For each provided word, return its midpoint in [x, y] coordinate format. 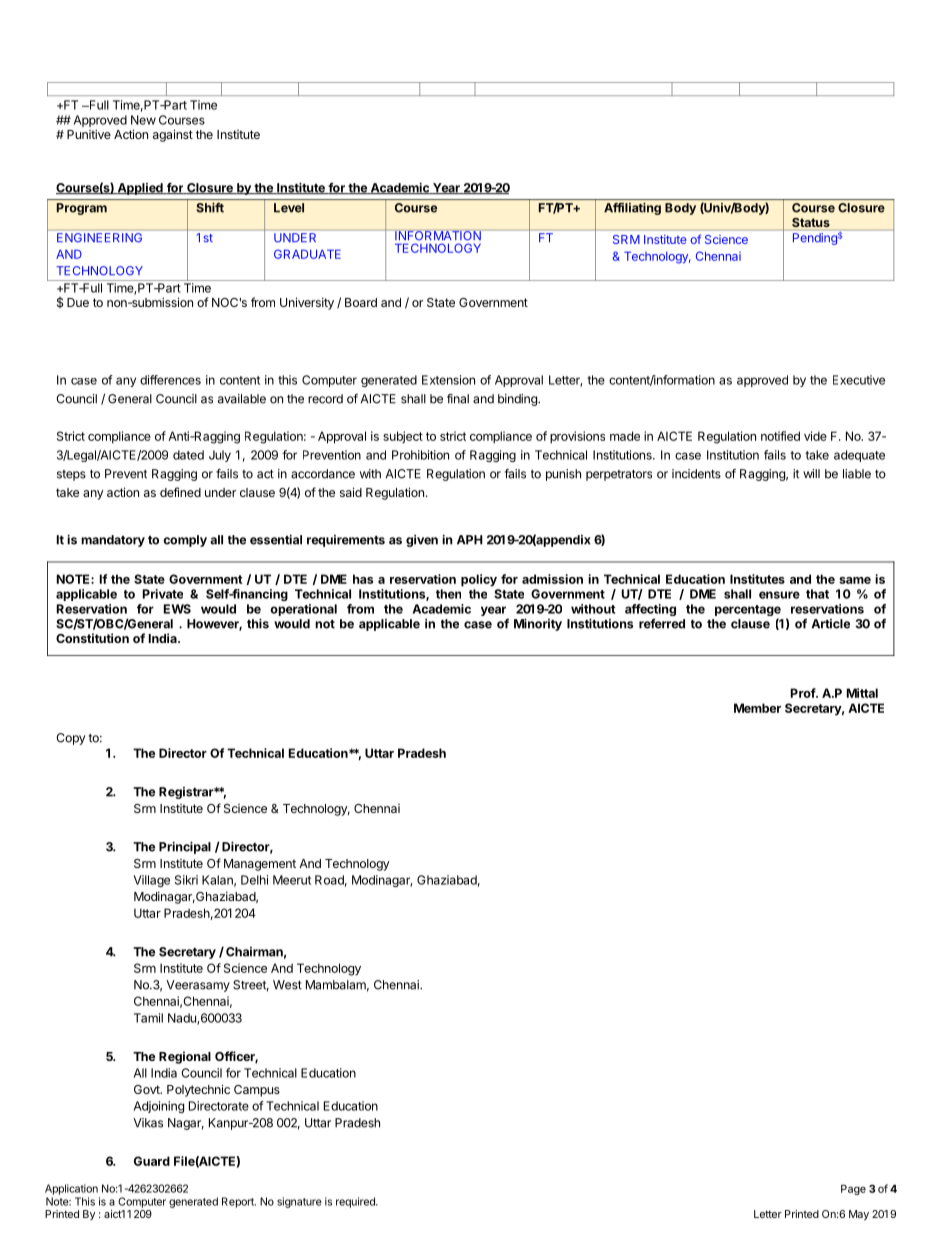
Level [289, 208]
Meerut [292, 880]
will [811, 473]
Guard [152, 1161]
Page [853, 1190]
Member [757, 708]
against [173, 135]
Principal [185, 847]
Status [811, 222]
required [356, 1202]
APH [470, 540]
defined [180, 492]
